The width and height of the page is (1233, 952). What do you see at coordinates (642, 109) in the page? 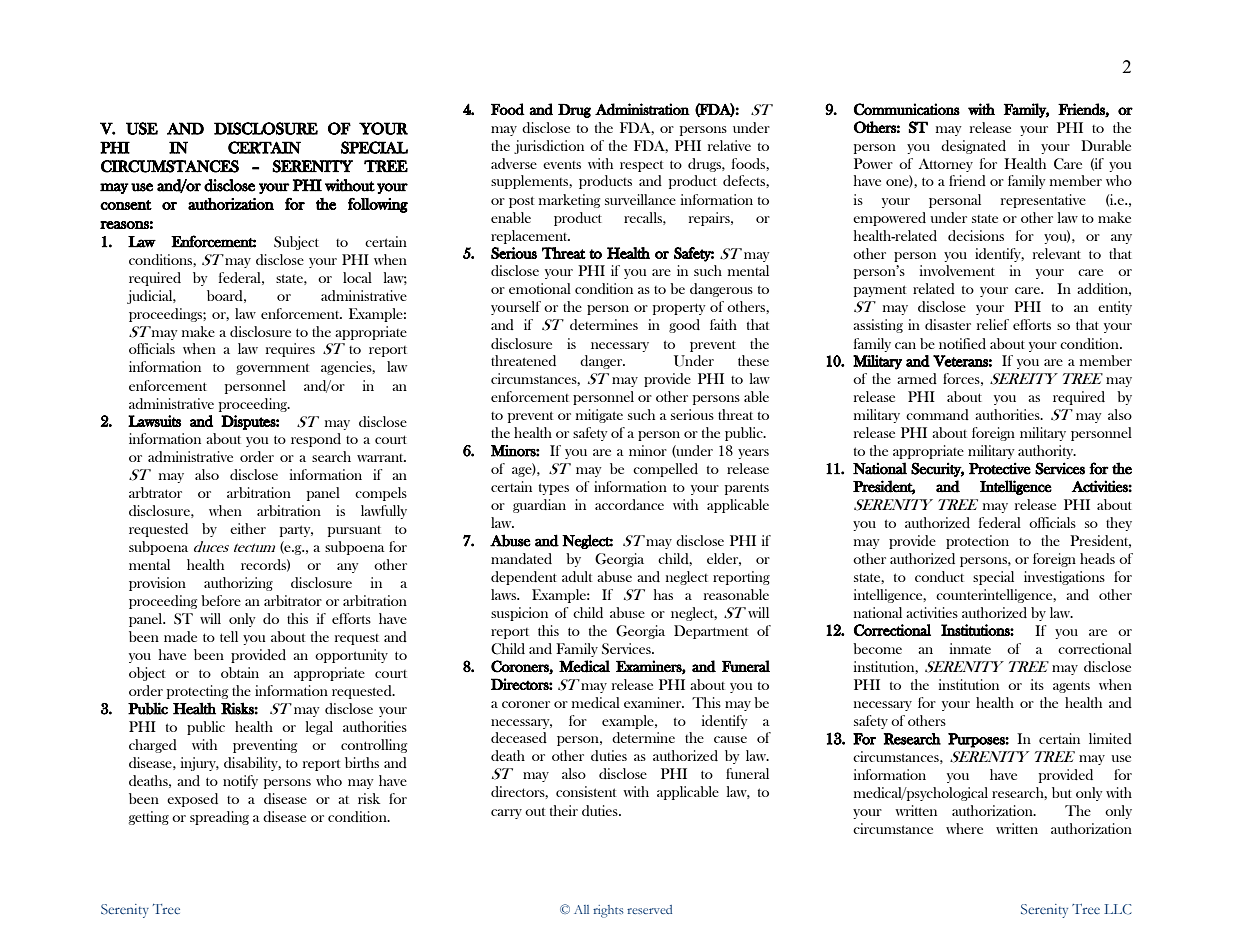
I see `Administration` at bounding box center [642, 109].
